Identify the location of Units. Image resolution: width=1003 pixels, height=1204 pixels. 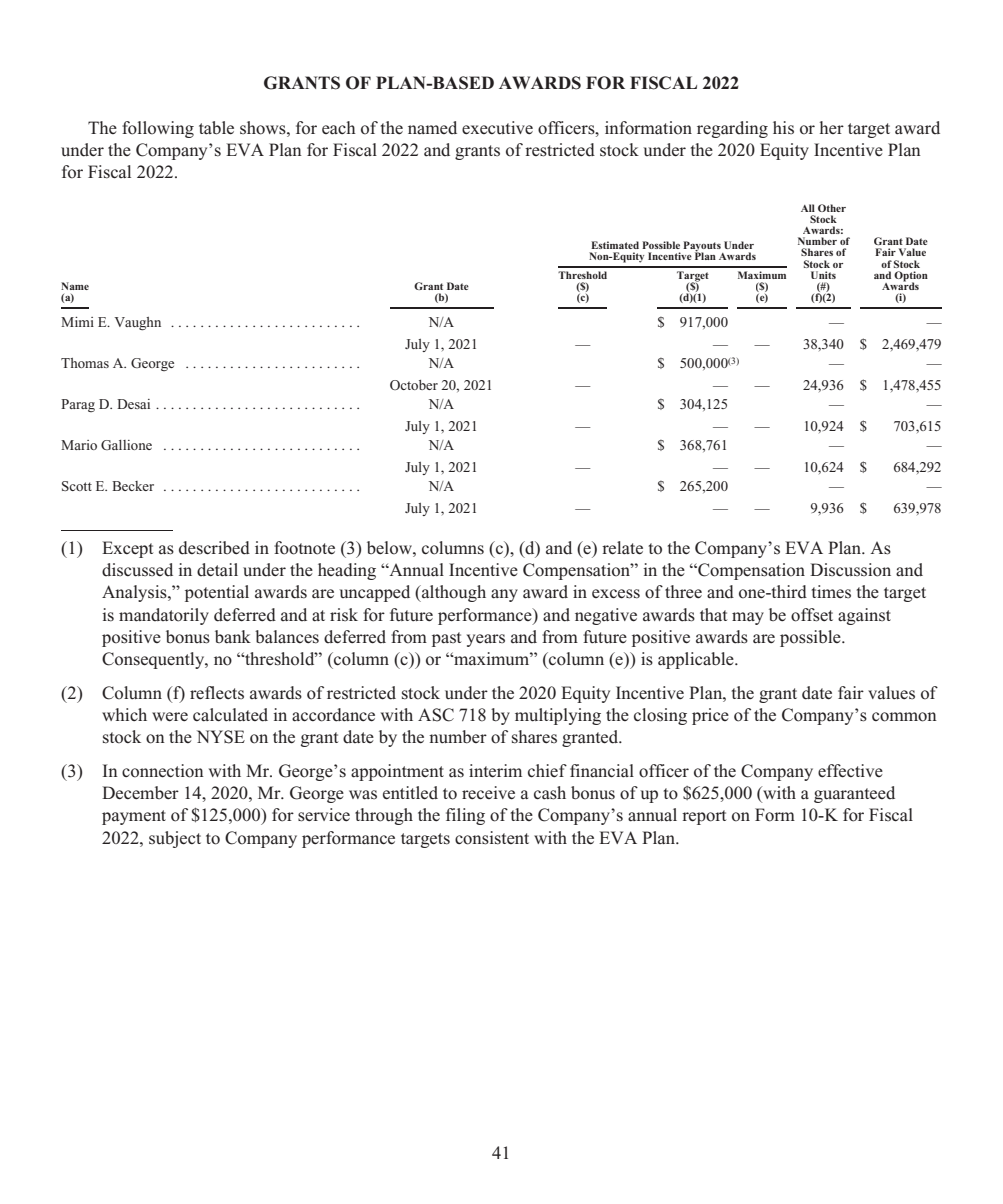
(823, 275).
